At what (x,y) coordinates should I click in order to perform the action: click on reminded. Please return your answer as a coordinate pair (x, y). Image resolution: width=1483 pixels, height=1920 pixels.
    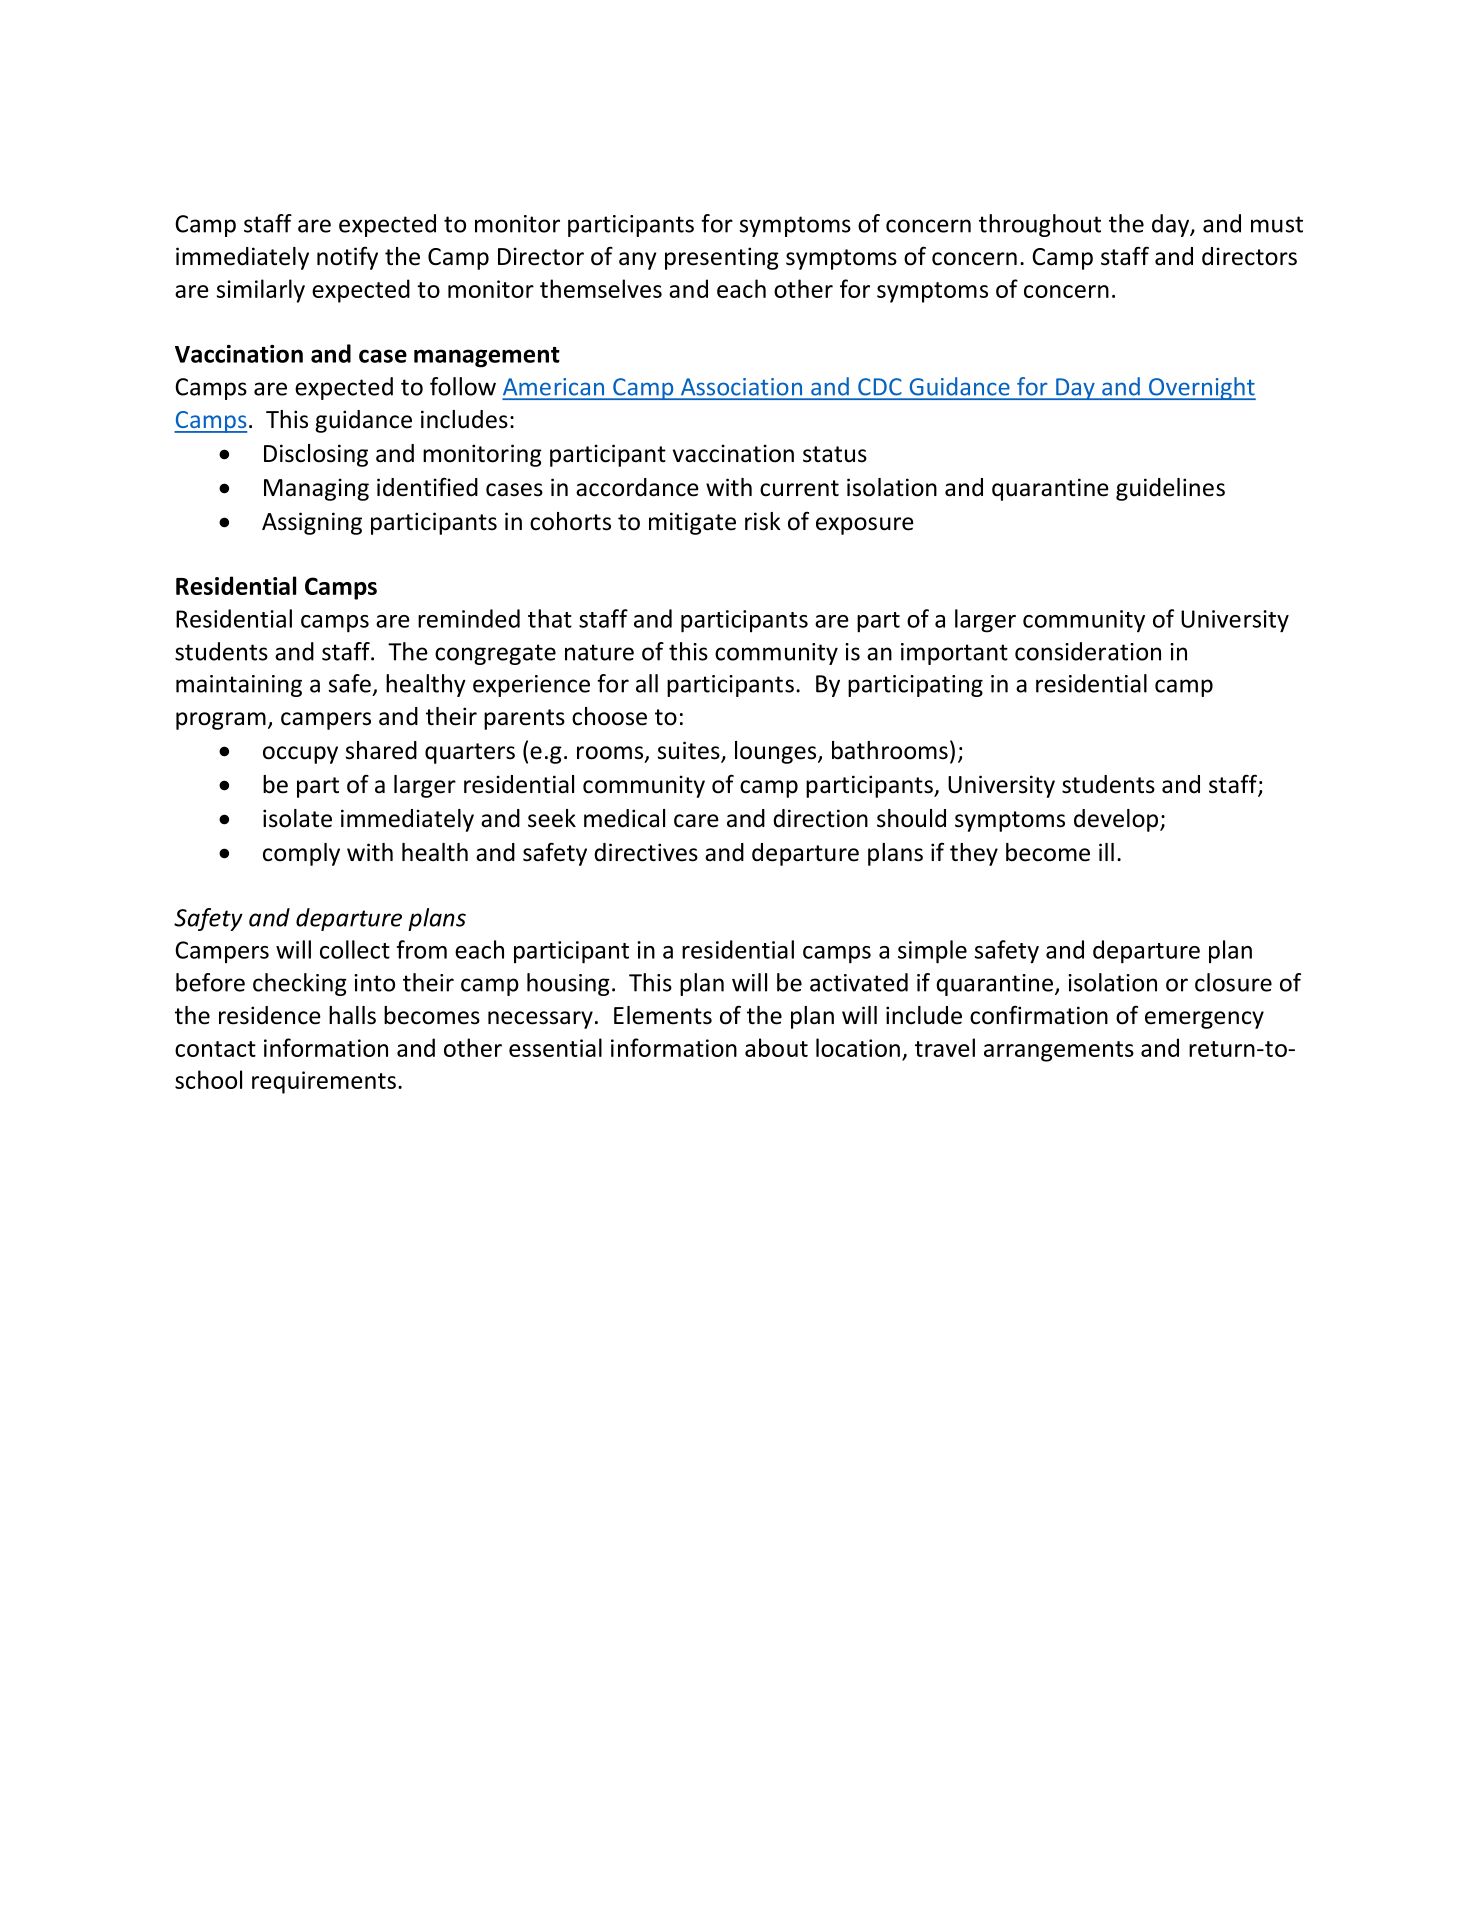
    Looking at the image, I should click on (469, 618).
